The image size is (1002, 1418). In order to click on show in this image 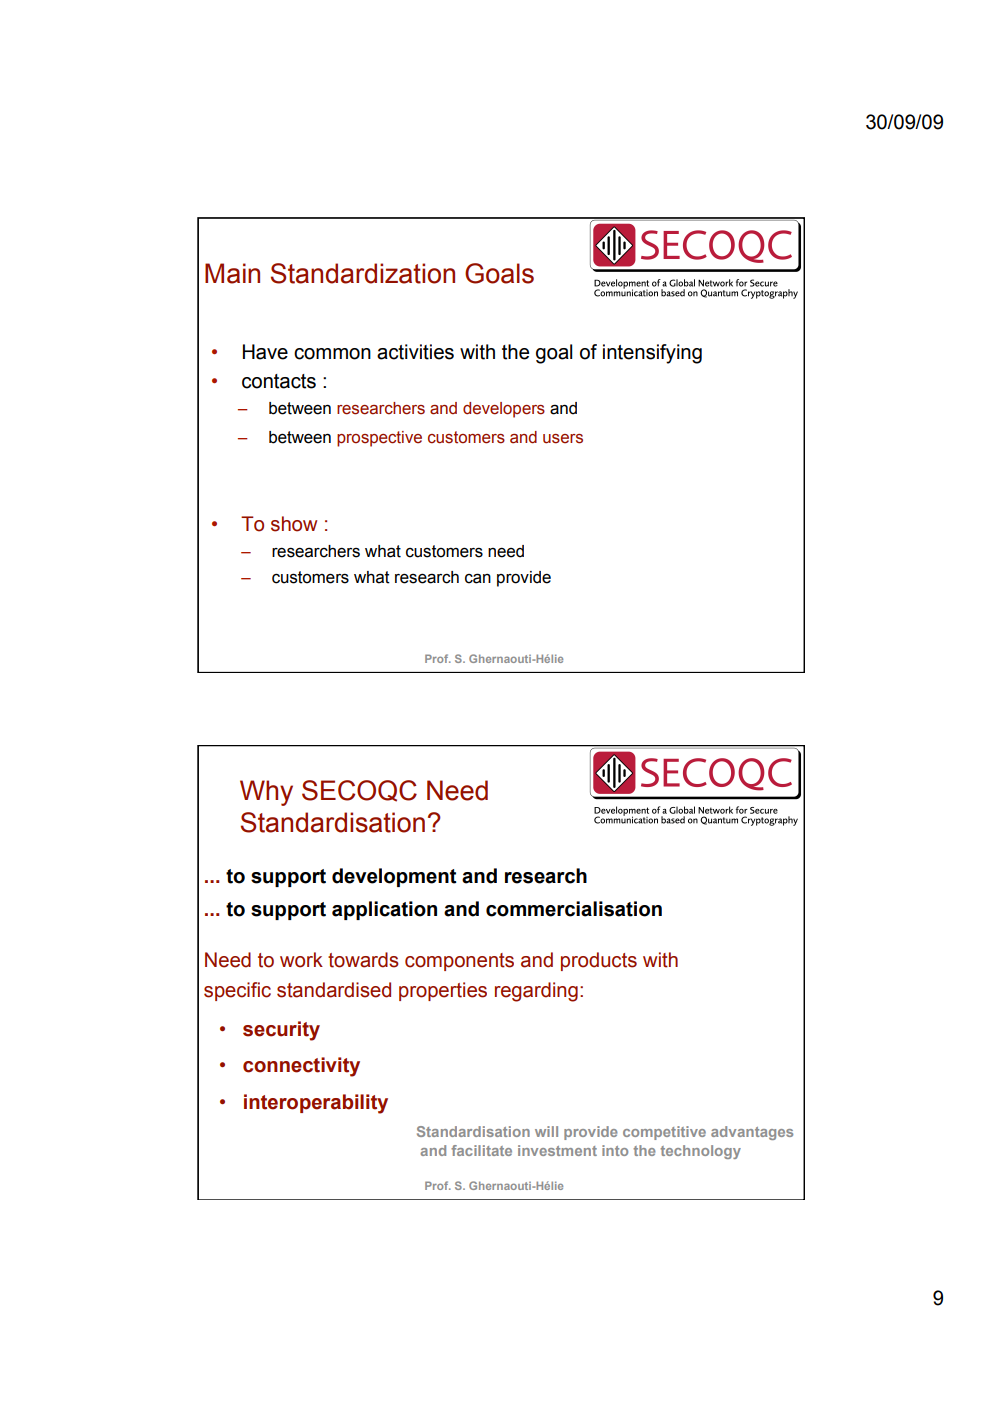, I will do `click(294, 524)`.
